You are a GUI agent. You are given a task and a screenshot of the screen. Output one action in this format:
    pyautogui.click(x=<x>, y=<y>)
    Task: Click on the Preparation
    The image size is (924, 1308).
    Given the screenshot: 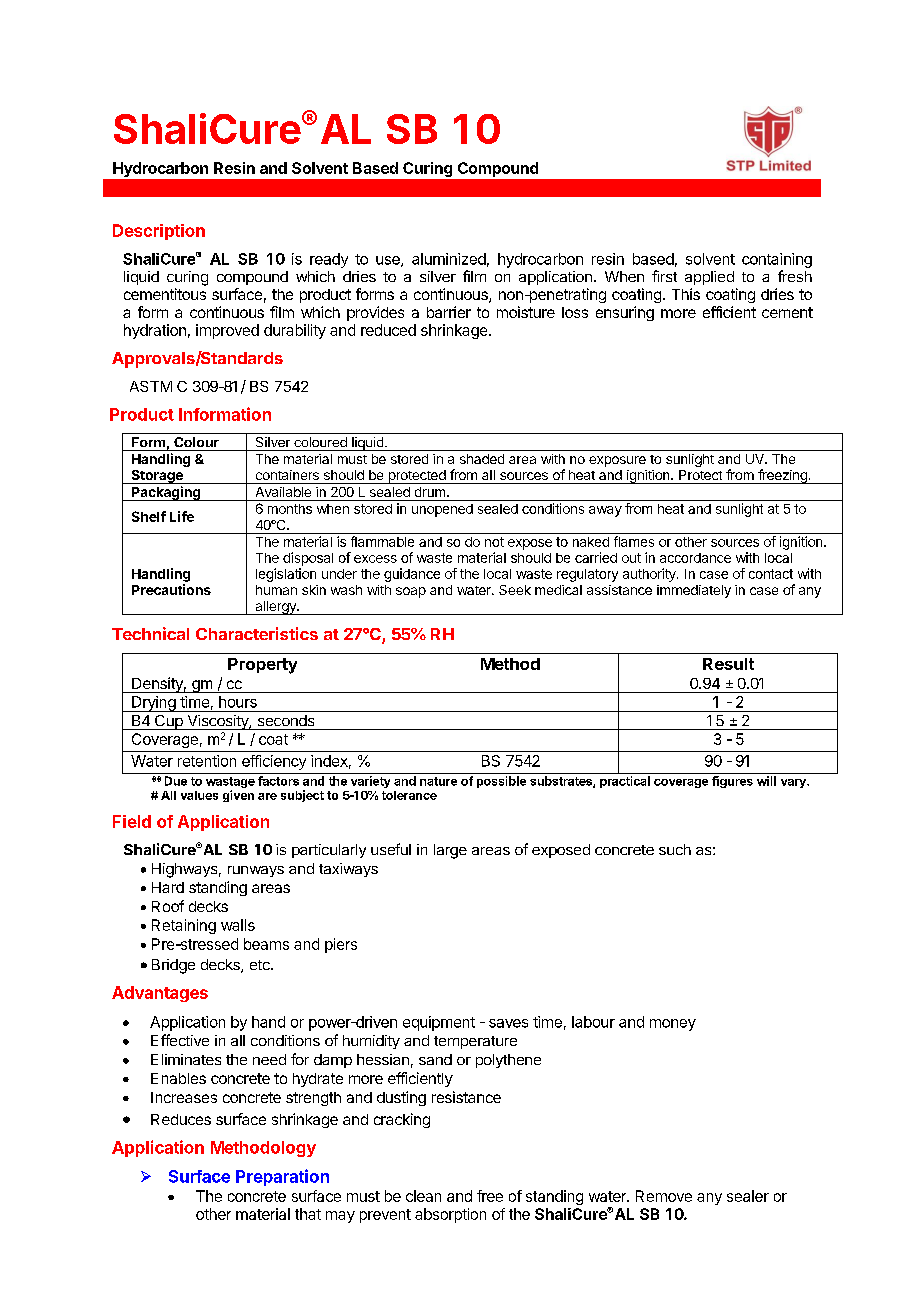 What is the action you would take?
    pyautogui.click(x=282, y=1177)
